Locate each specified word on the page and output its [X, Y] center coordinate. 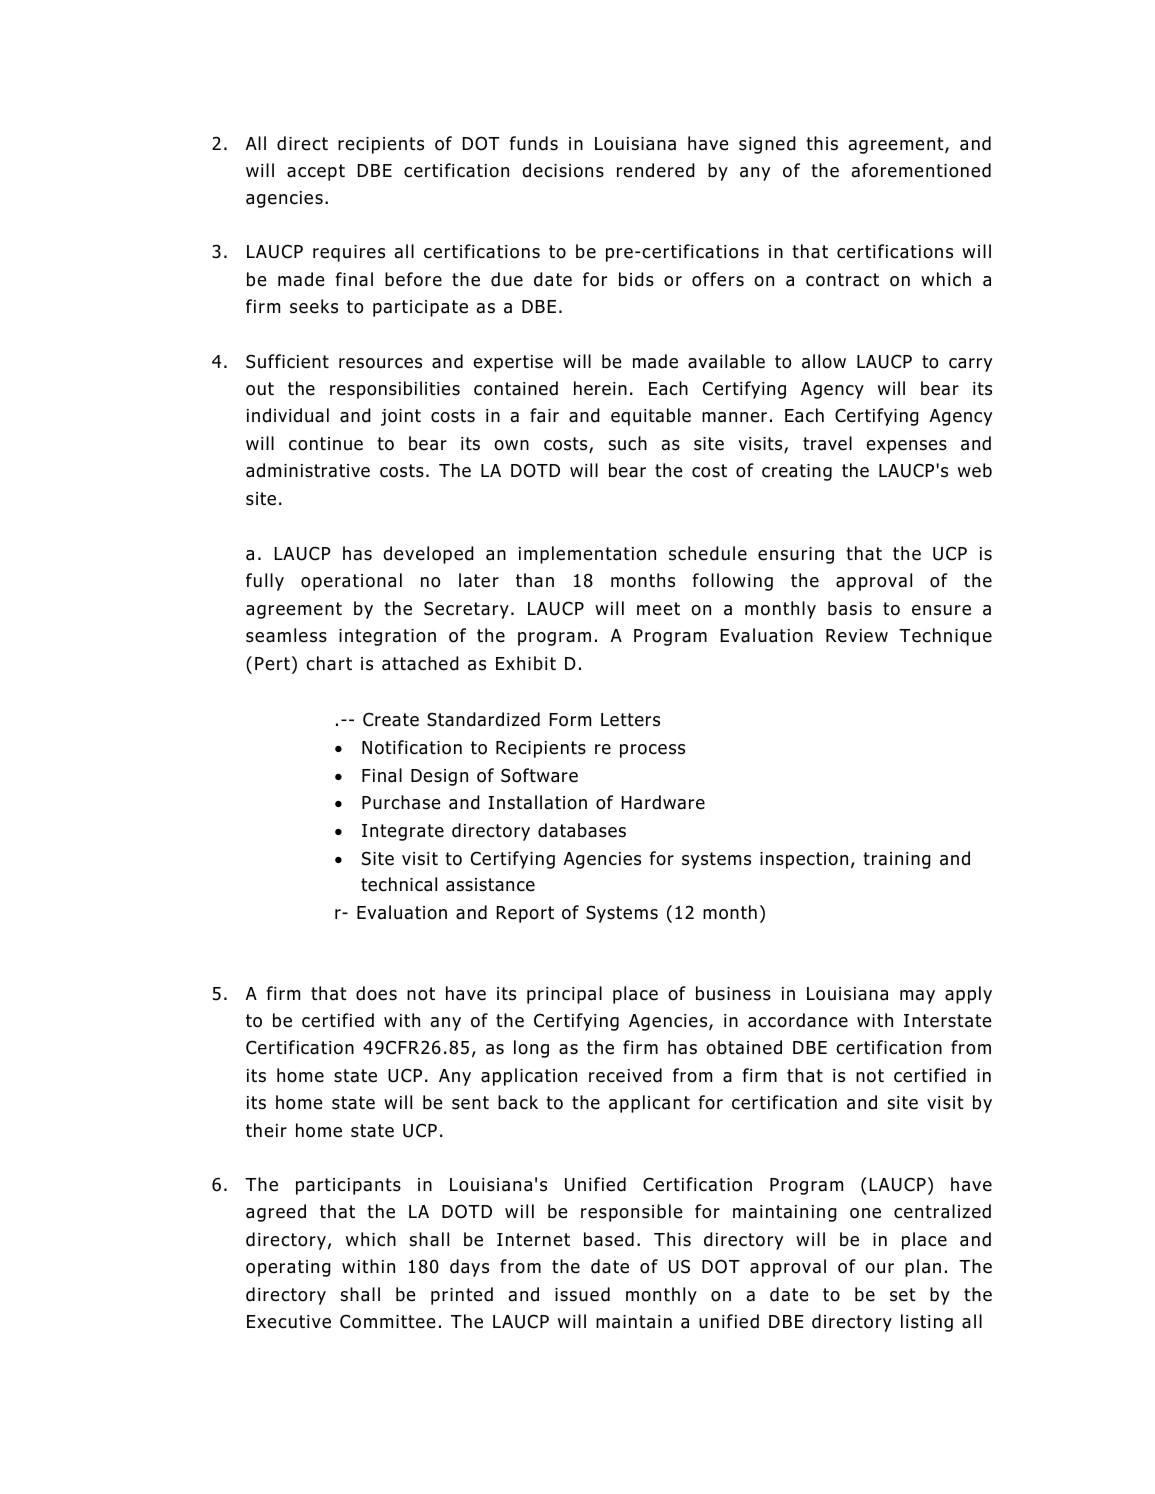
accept [316, 172]
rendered [656, 170]
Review [857, 636]
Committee [388, 1321]
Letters [630, 720]
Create [391, 719]
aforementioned [921, 170]
